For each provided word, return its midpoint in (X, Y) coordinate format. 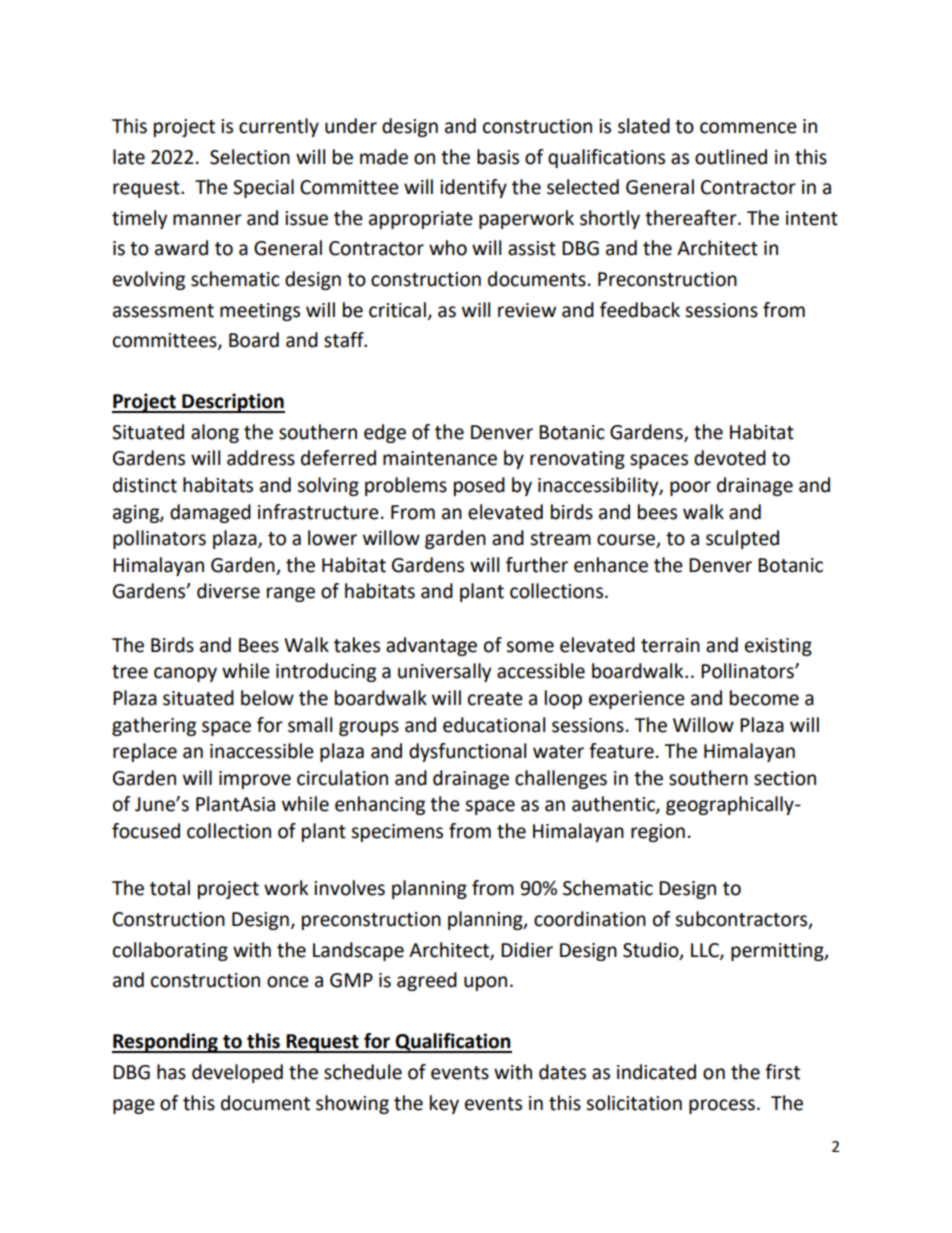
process (722, 1106)
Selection (250, 157)
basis (498, 157)
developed (237, 1073)
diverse (228, 591)
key (444, 1104)
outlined (731, 157)
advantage (431, 646)
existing (778, 647)
